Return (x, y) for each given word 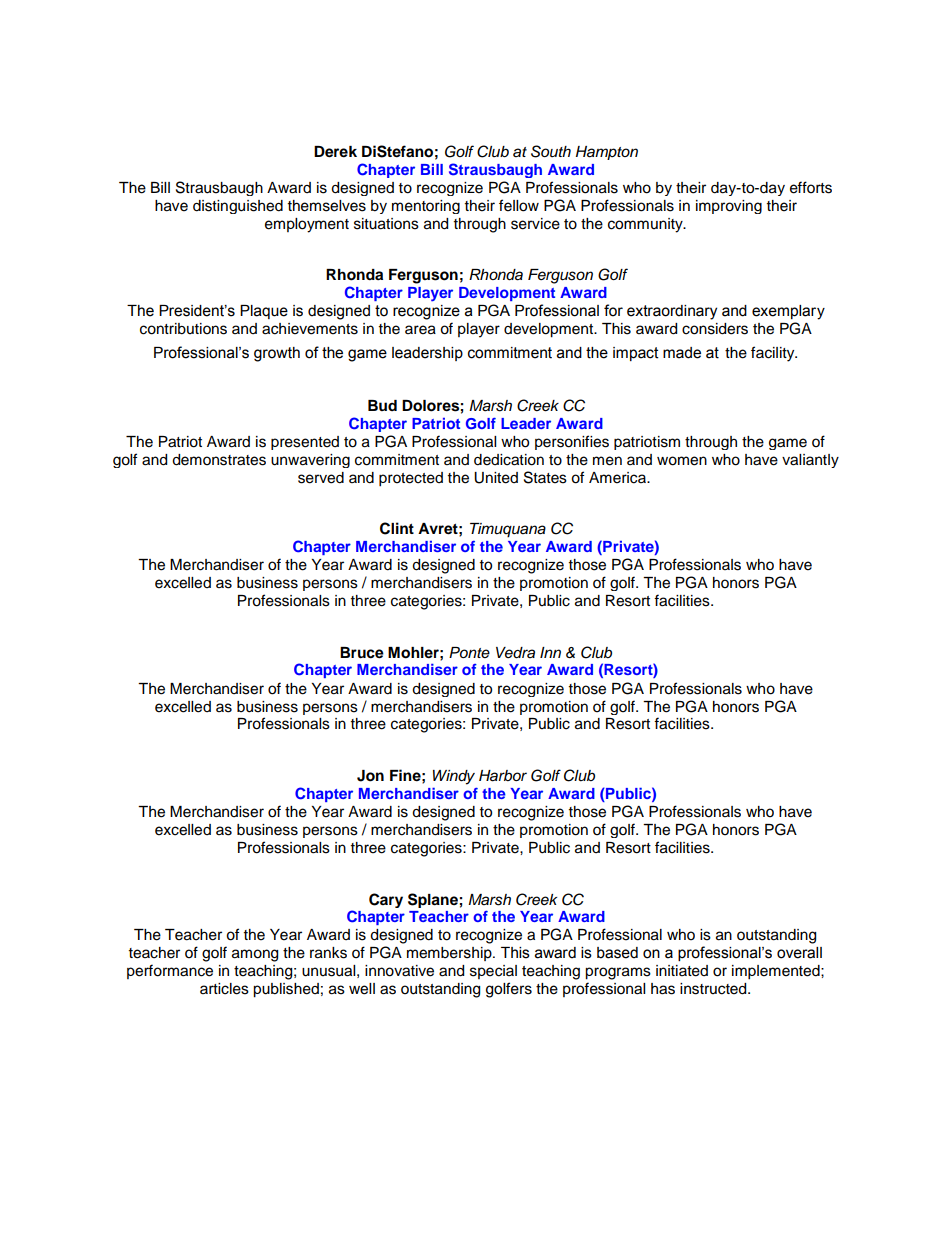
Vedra (515, 653)
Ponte (469, 652)
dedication (509, 460)
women (682, 461)
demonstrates (219, 460)
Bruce (362, 653)
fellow (519, 205)
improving (729, 207)
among (255, 955)
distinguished (238, 207)
